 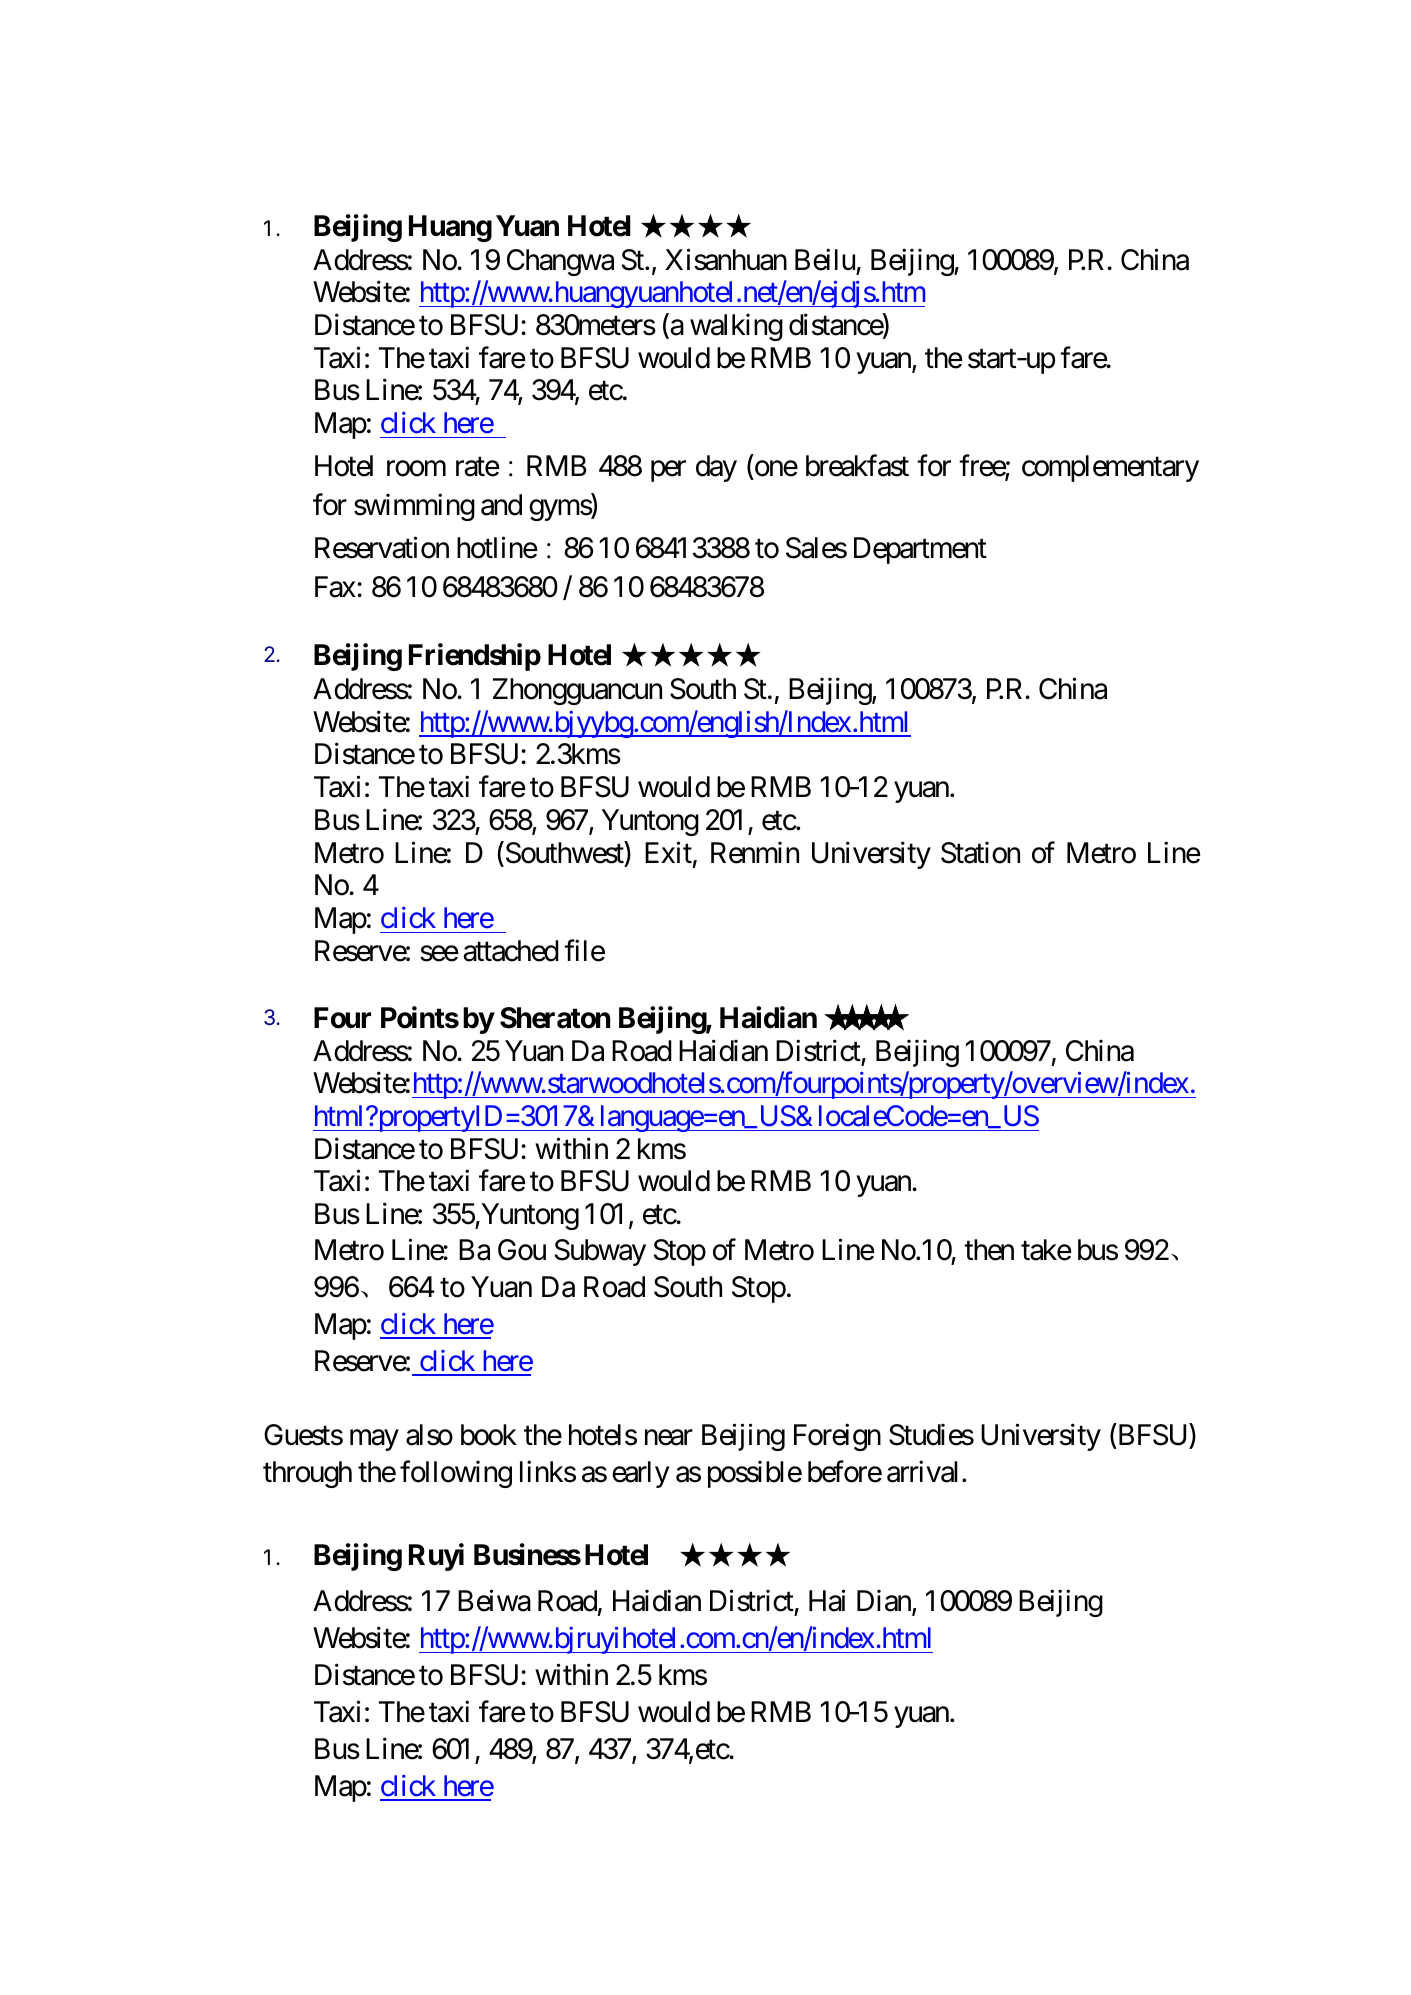 What do you see at coordinates (555, 1018) in the image?
I see `Sheraton` at bounding box center [555, 1018].
